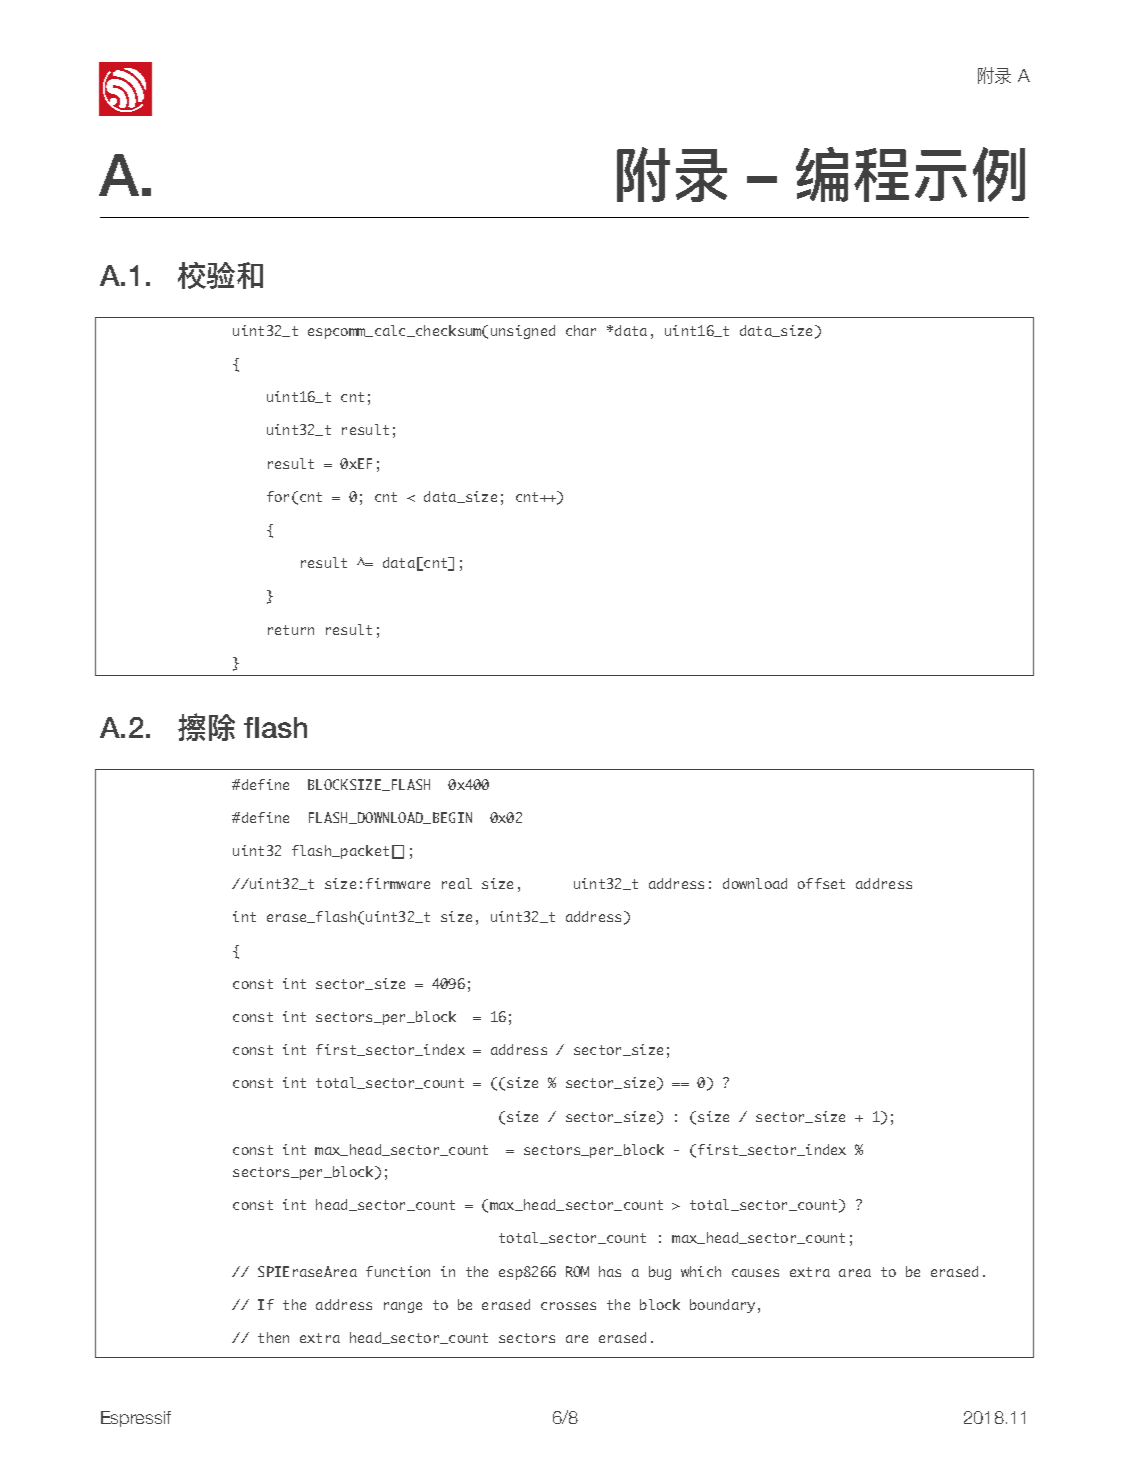 Image resolution: width=1129 pixels, height=1461 pixels. What do you see at coordinates (610, 1271) in the image?
I see `has` at bounding box center [610, 1271].
